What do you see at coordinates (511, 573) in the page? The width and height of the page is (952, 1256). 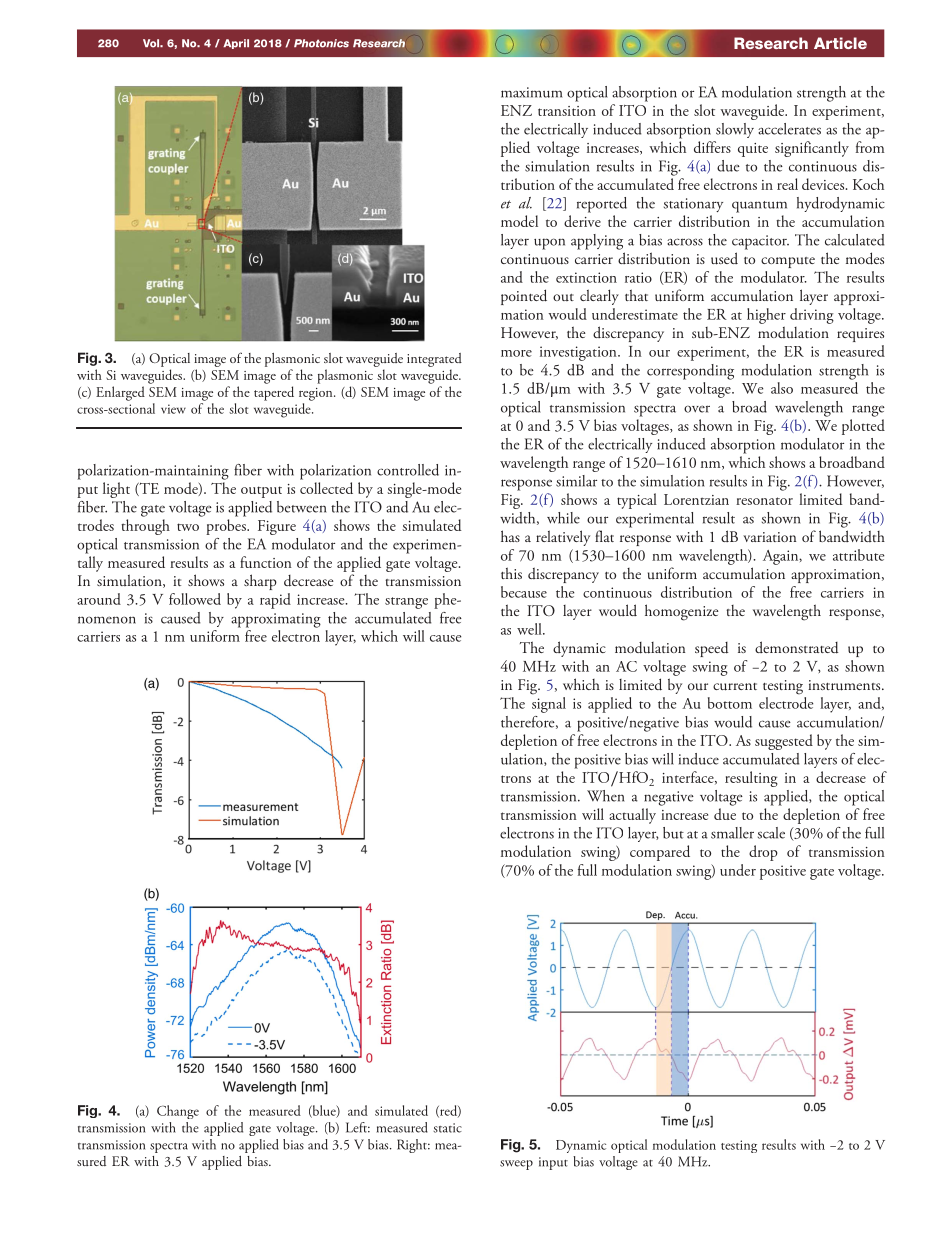 I see `this` at bounding box center [511, 573].
